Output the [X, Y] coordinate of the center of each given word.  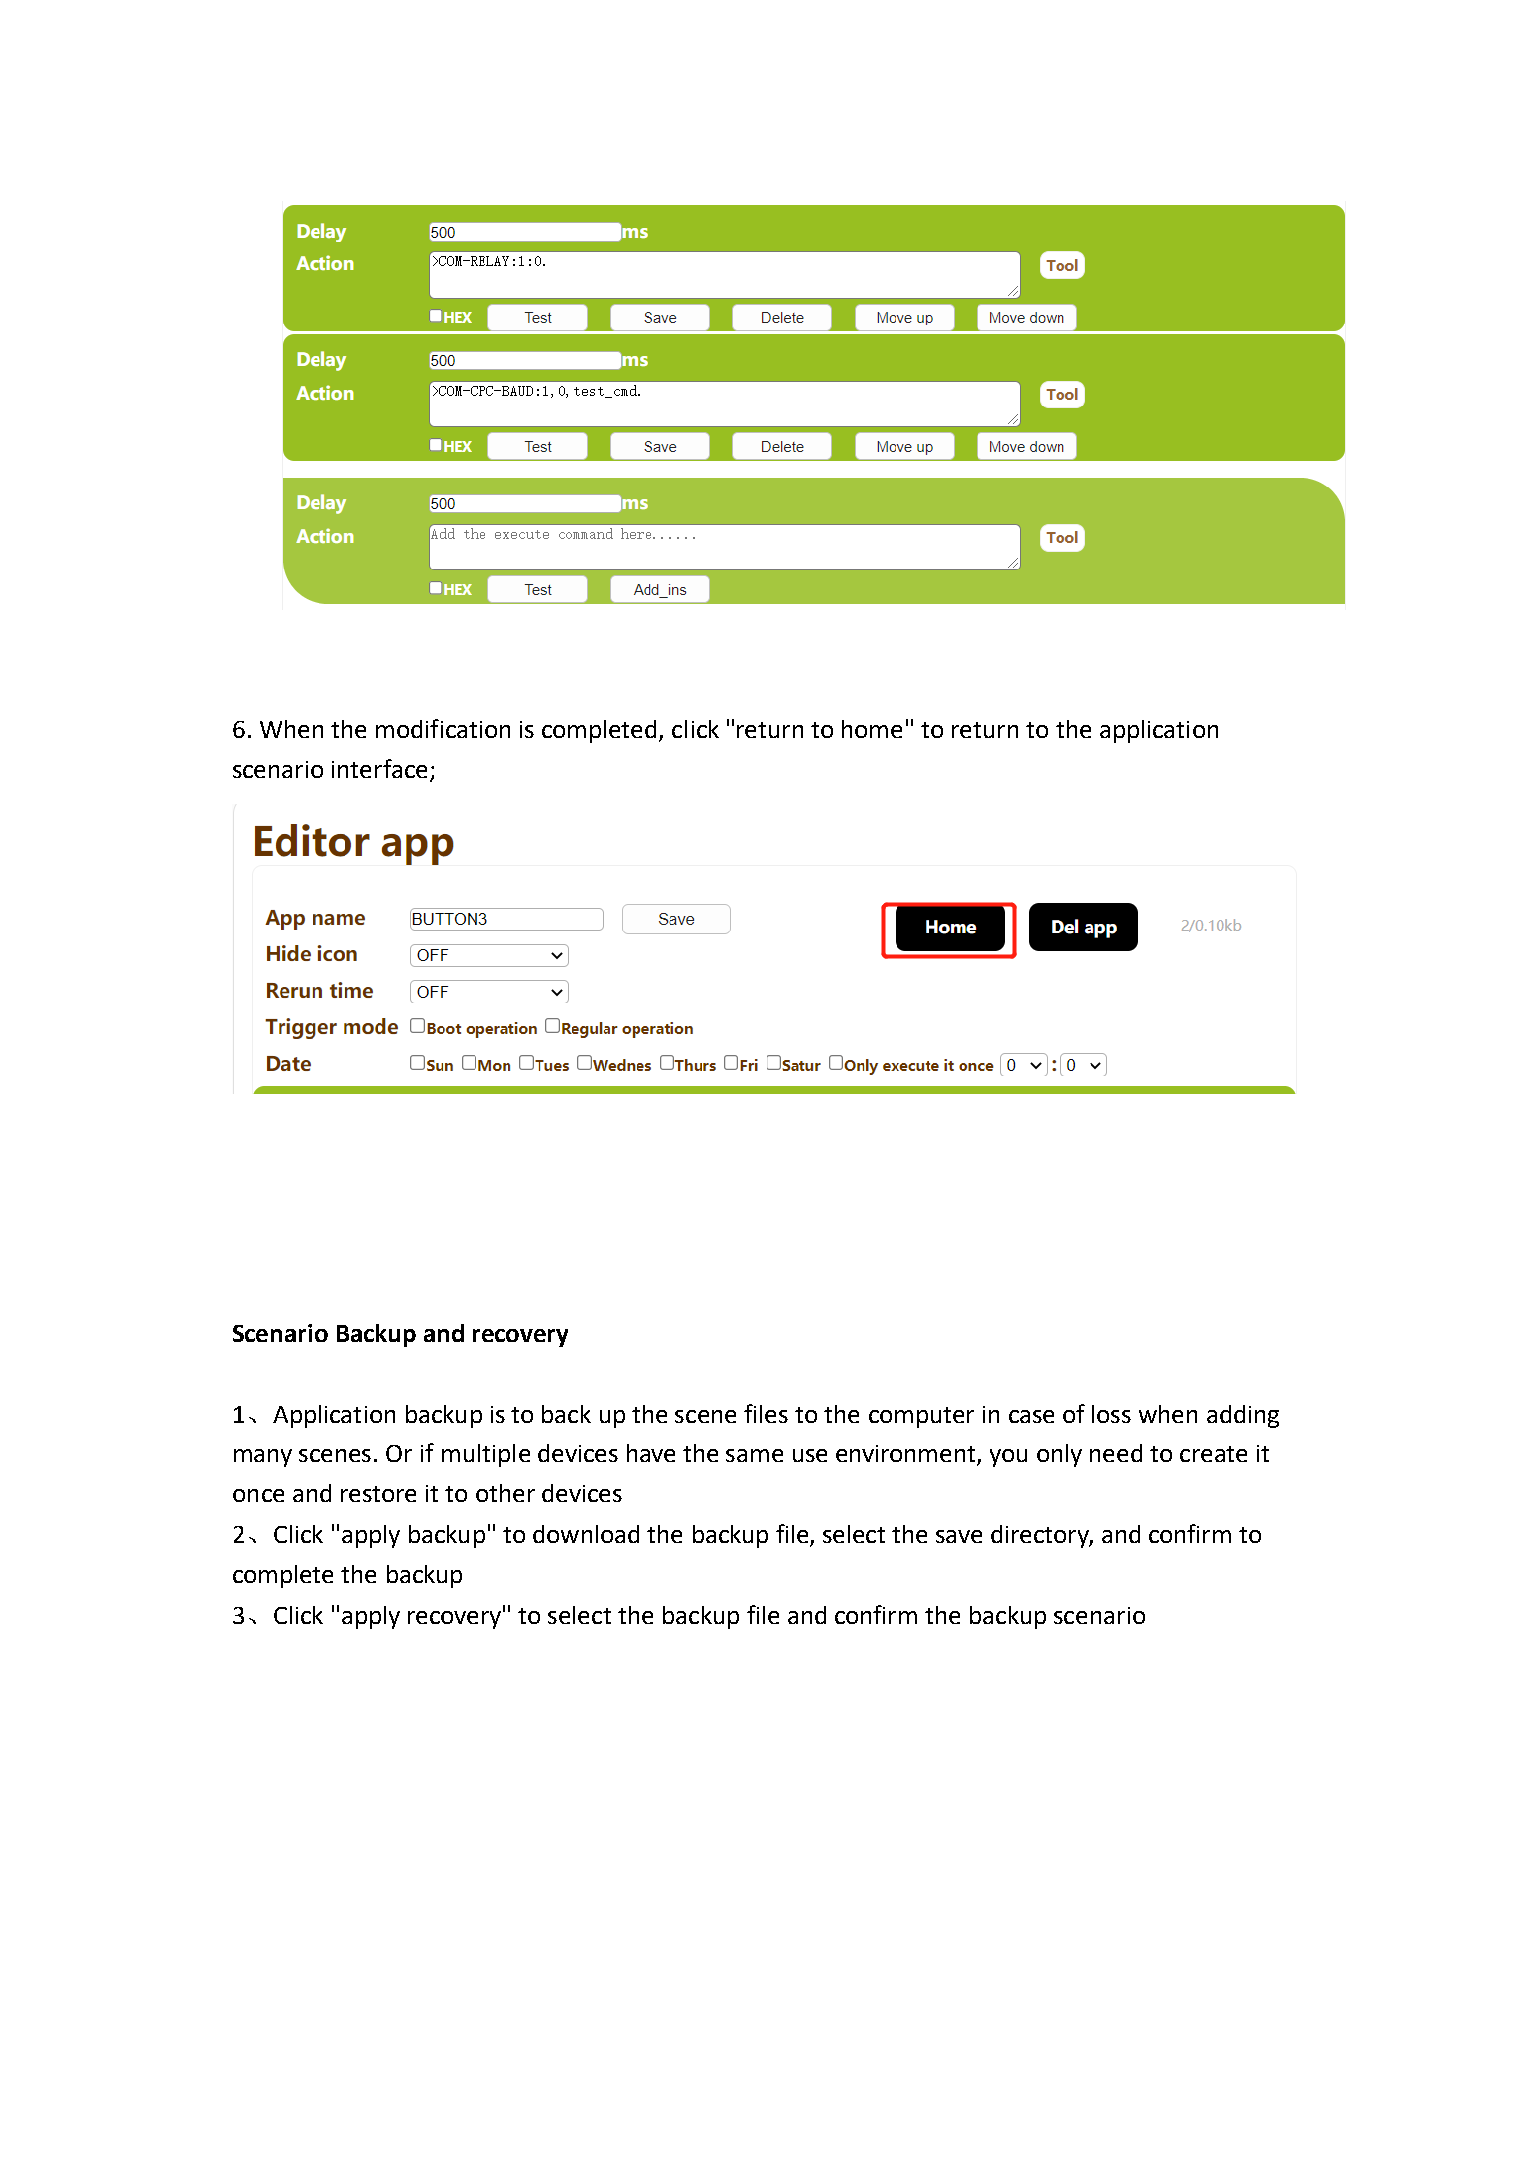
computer [921, 1417]
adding [1243, 1416]
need [1116, 1453]
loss [1111, 1414]
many [263, 1458]
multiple [486, 1455]
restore [378, 1494]
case [1031, 1416]
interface [379, 768]
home [872, 729]
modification [443, 728]
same [754, 1455]
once [258, 1495]
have [651, 1453]
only [1059, 1455]
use [810, 1455]
